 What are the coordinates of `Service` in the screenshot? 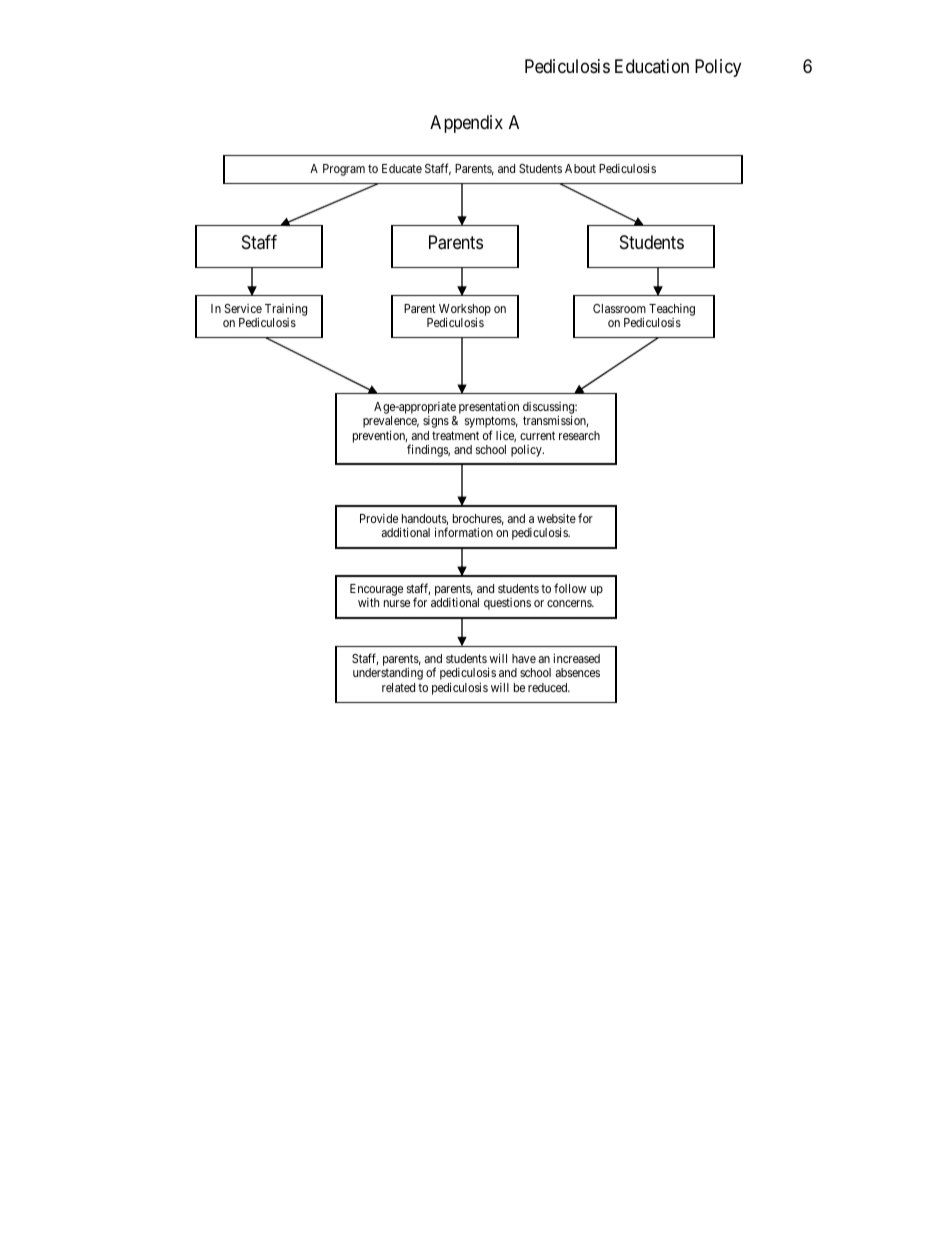 It's located at (243, 308).
